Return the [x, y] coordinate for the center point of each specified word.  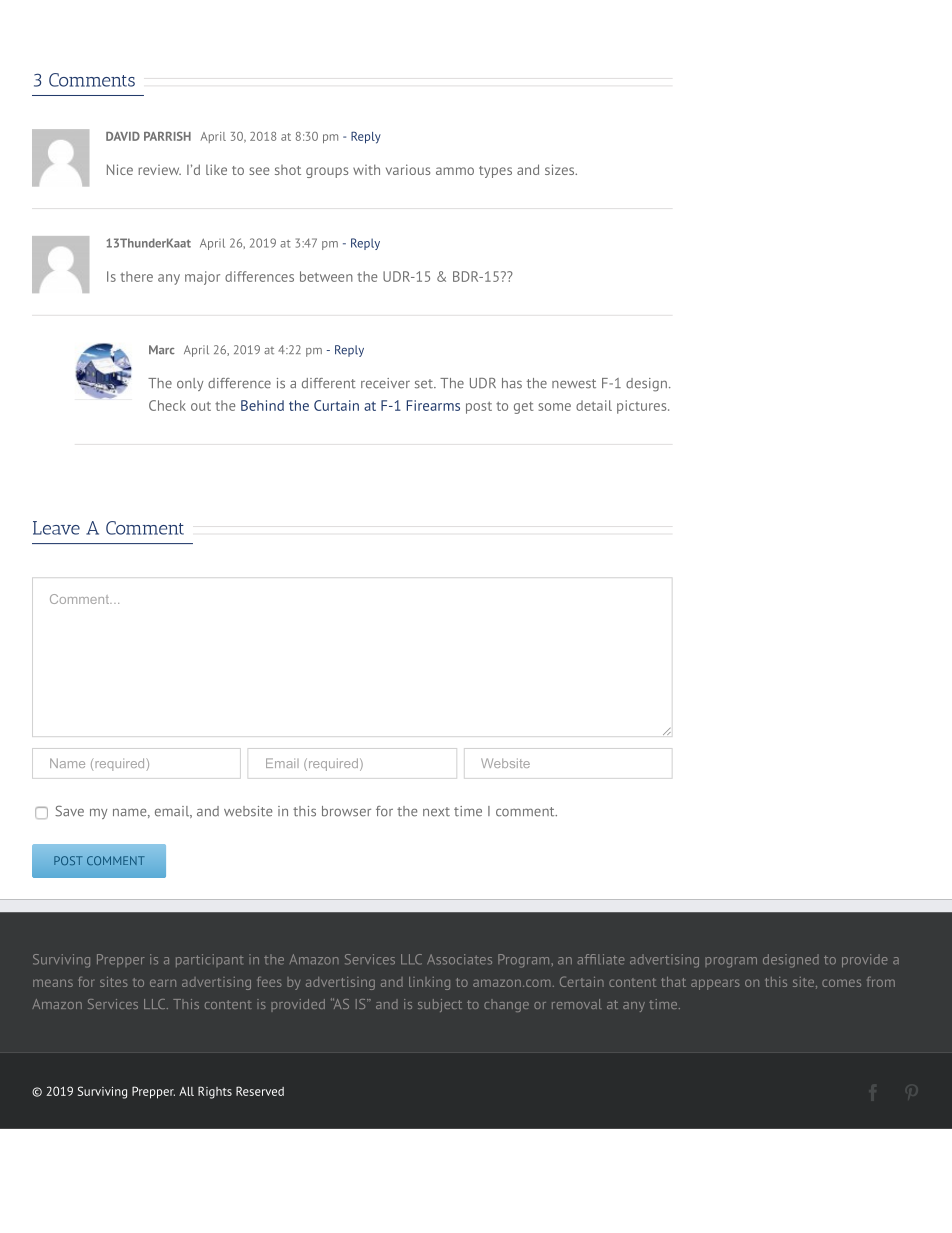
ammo [455, 171]
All [186, 1091]
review [160, 170]
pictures [643, 407]
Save [69, 811]
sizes [561, 169]
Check [167, 405]
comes [841, 983]
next [436, 812]
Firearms [433, 405]
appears [715, 984]
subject [440, 1005]
